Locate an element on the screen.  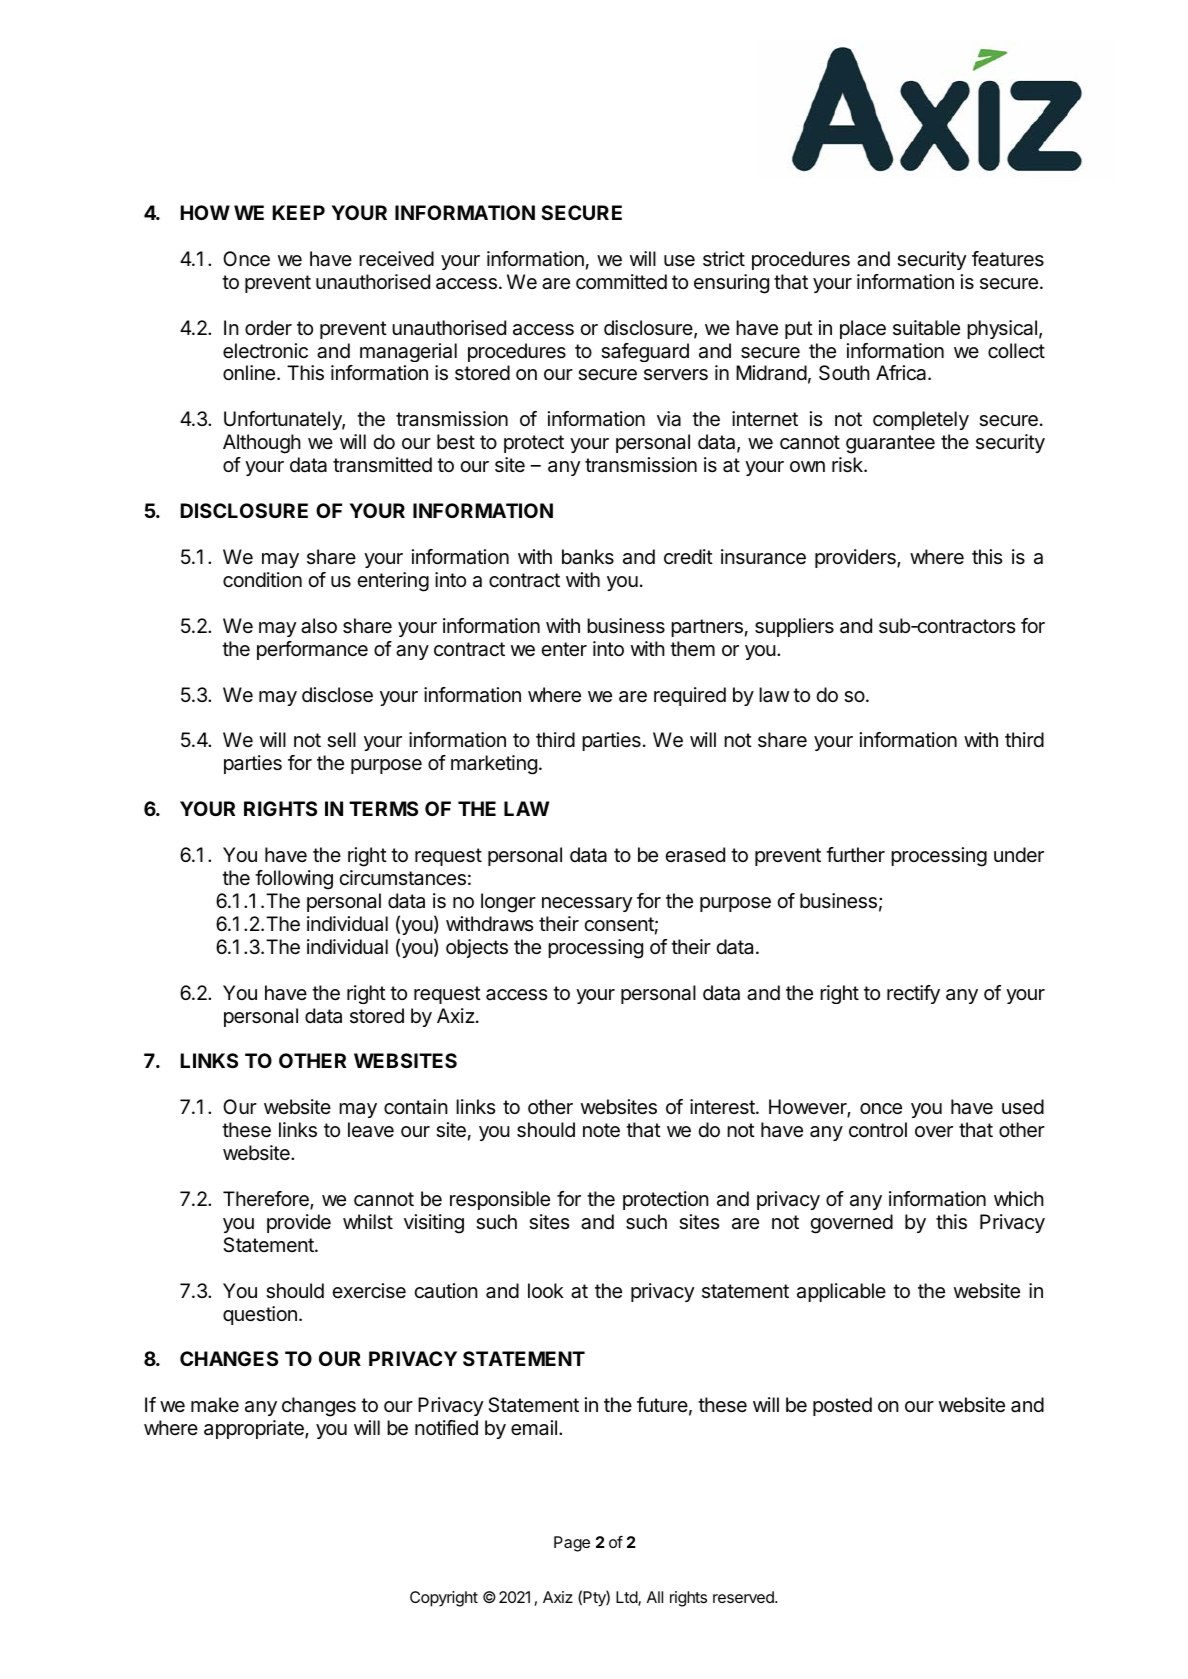
condition is located at coordinates (262, 580).
